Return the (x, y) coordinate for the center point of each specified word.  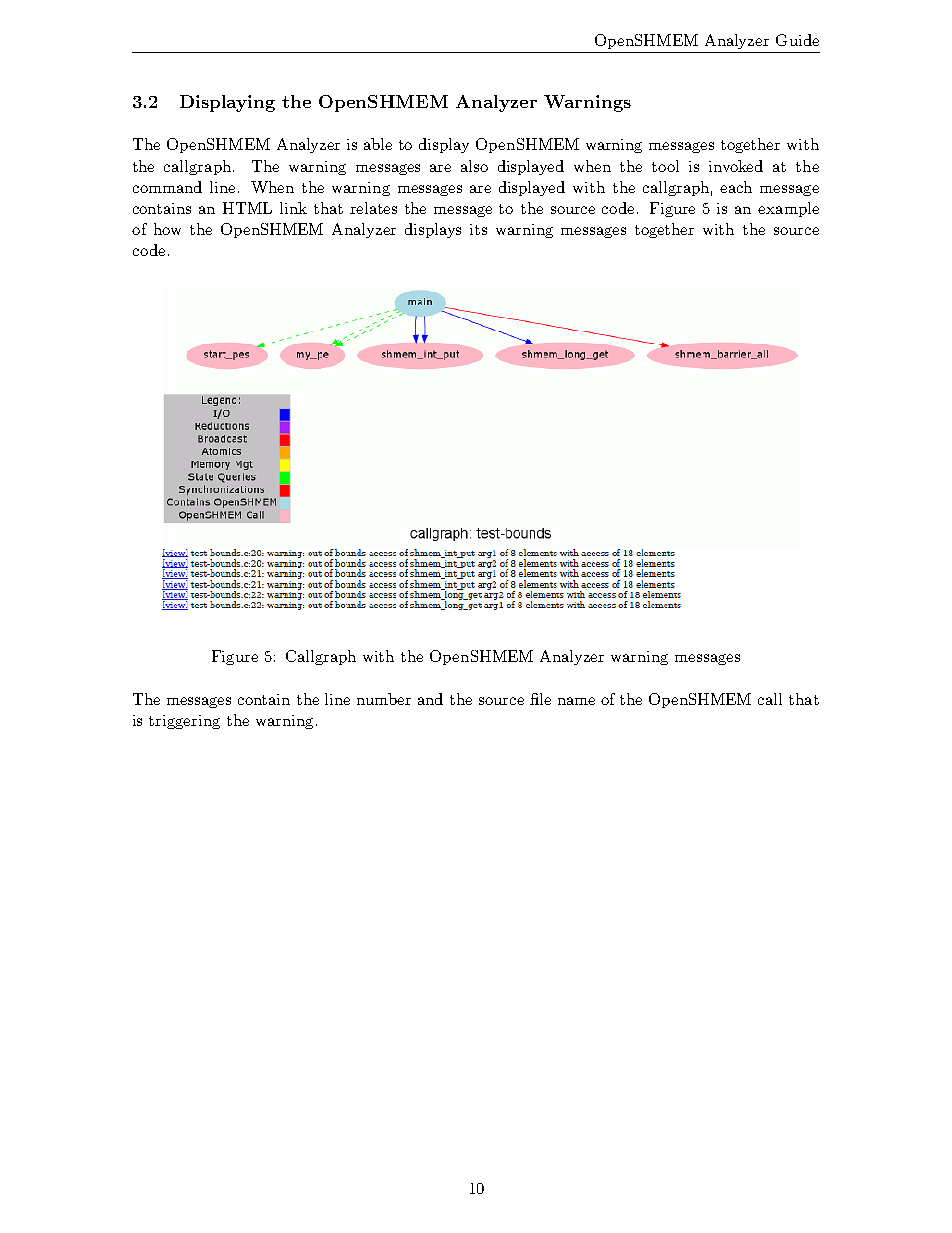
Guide (797, 40)
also (474, 166)
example (788, 209)
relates (373, 208)
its (478, 229)
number (384, 699)
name (576, 701)
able (378, 144)
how (167, 229)
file (540, 699)
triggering (184, 722)
